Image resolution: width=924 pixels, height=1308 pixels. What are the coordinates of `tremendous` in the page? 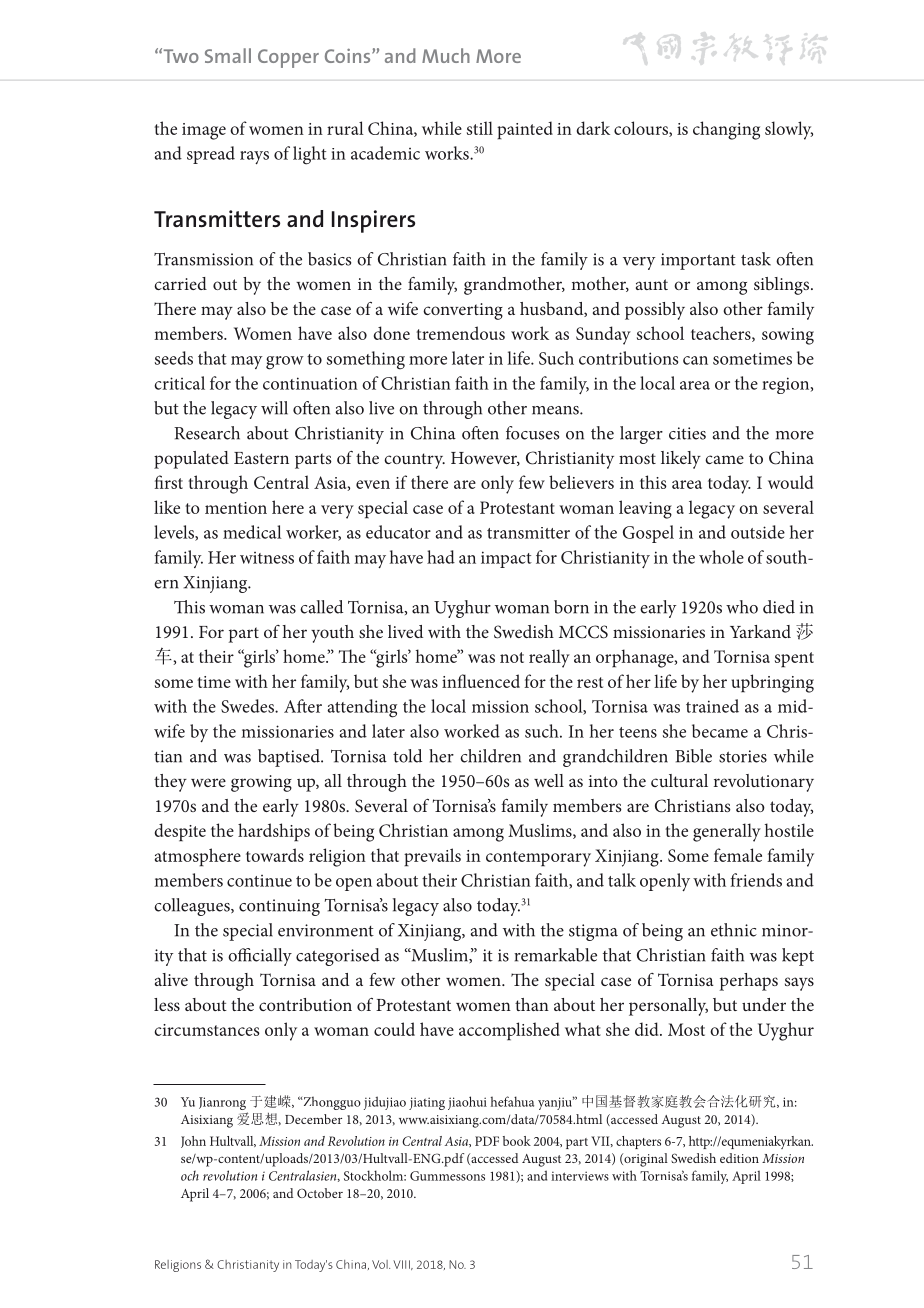 It's located at (461, 333).
